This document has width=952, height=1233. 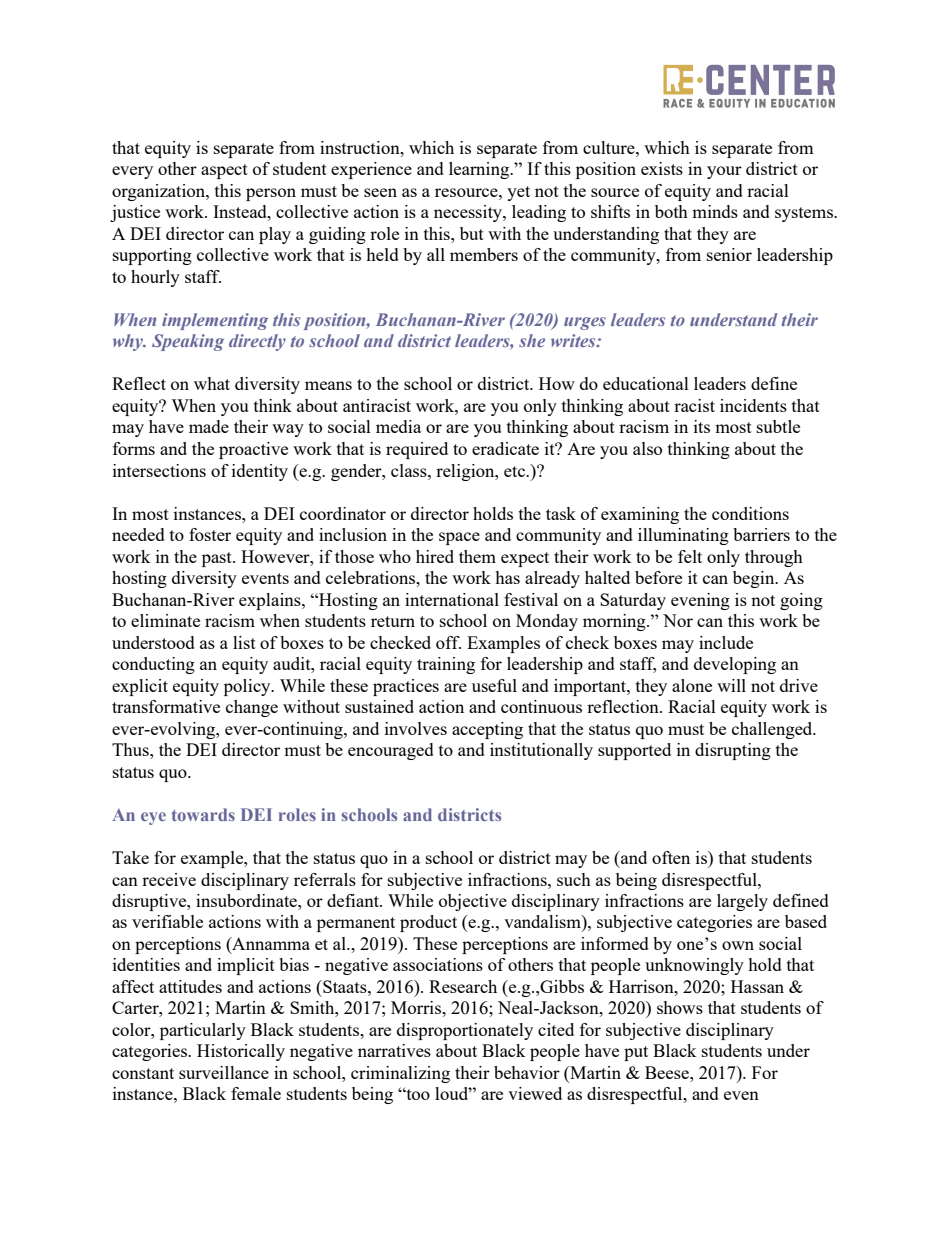 What do you see at coordinates (480, 170) in the document?
I see `learning` at bounding box center [480, 170].
